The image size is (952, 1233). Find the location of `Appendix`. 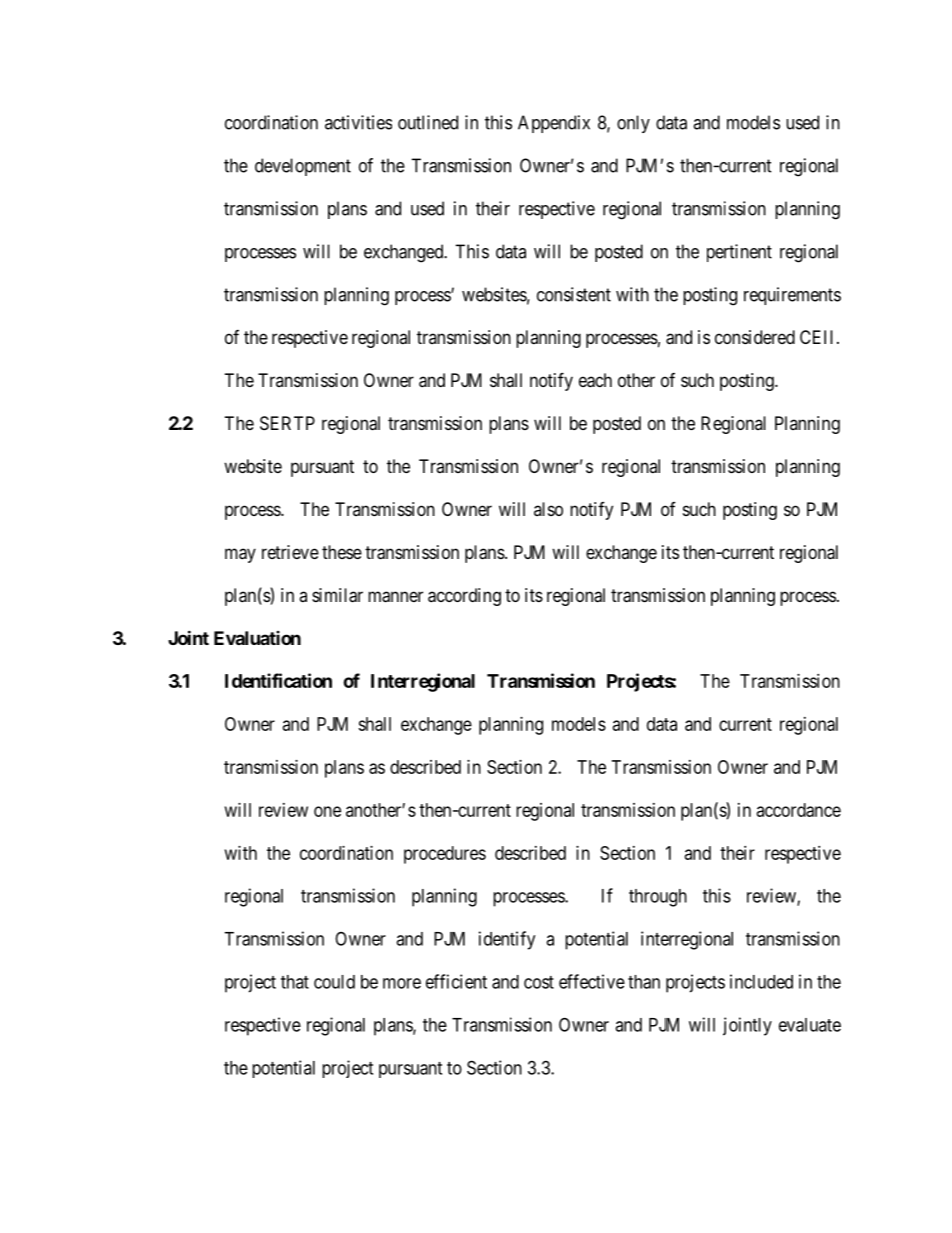

Appendix is located at coordinates (554, 124).
